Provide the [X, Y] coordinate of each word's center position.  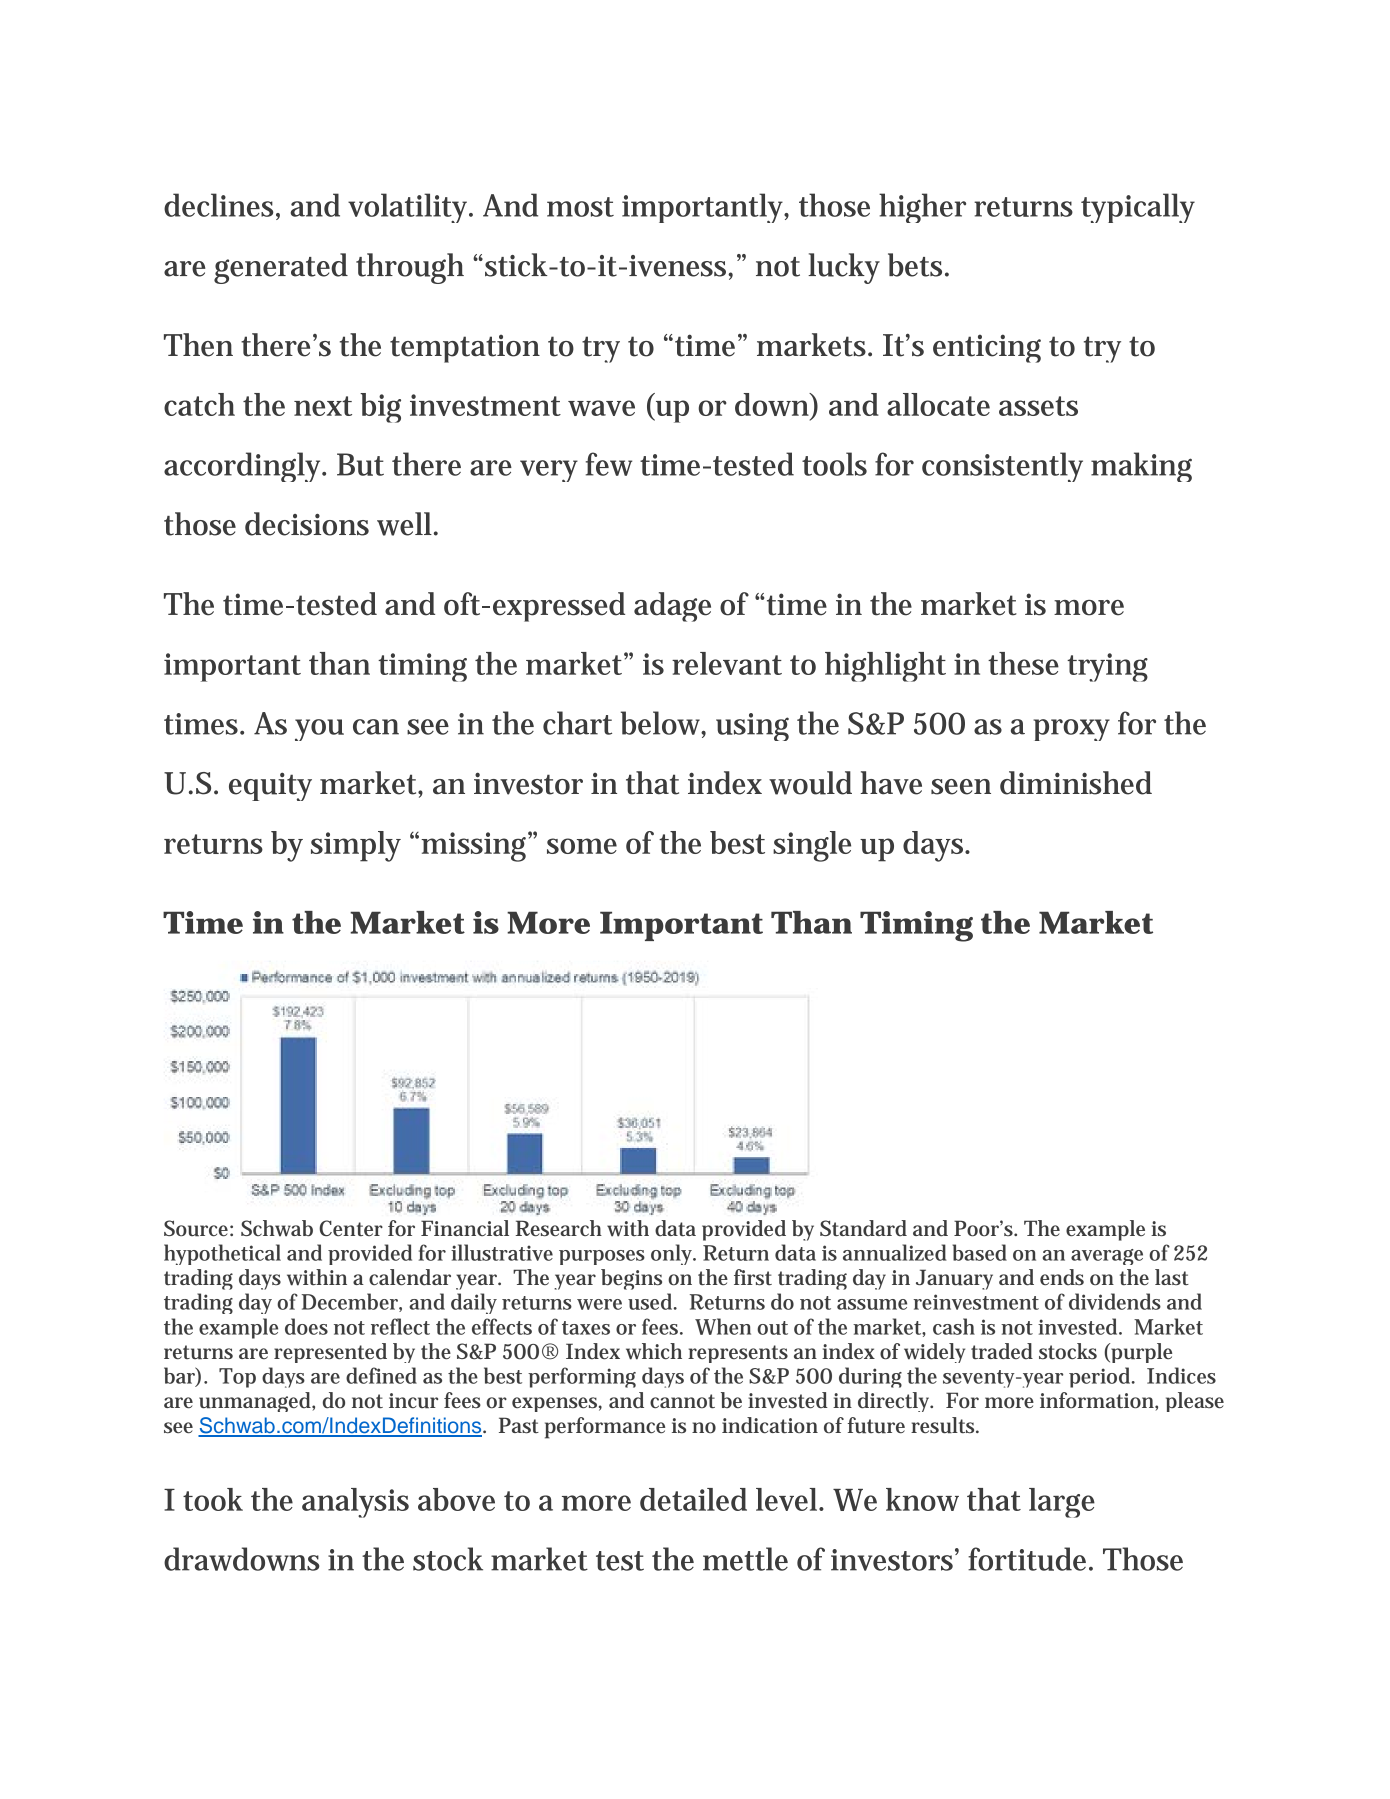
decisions [307, 524]
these [1023, 663]
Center [351, 1228]
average [1107, 1257]
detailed [693, 1499]
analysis [355, 1503]
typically [1138, 208]
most [580, 207]
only [672, 1254]
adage [672, 607]
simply [356, 846]
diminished [1076, 783]
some [582, 846]
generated [281, 268]
